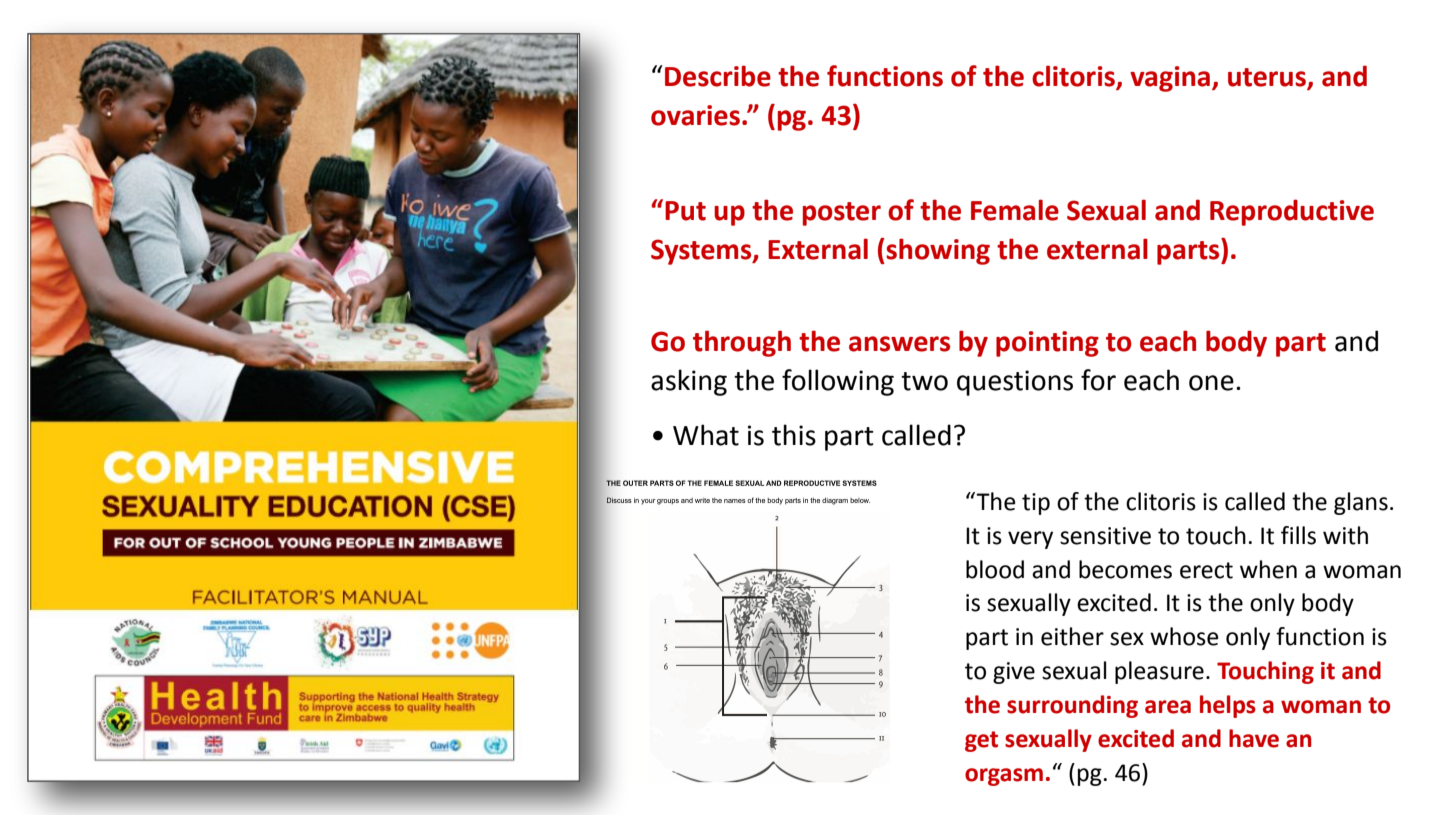  Describe the element at coordinates (1268, 569) in the page. I see `when` at that location.
